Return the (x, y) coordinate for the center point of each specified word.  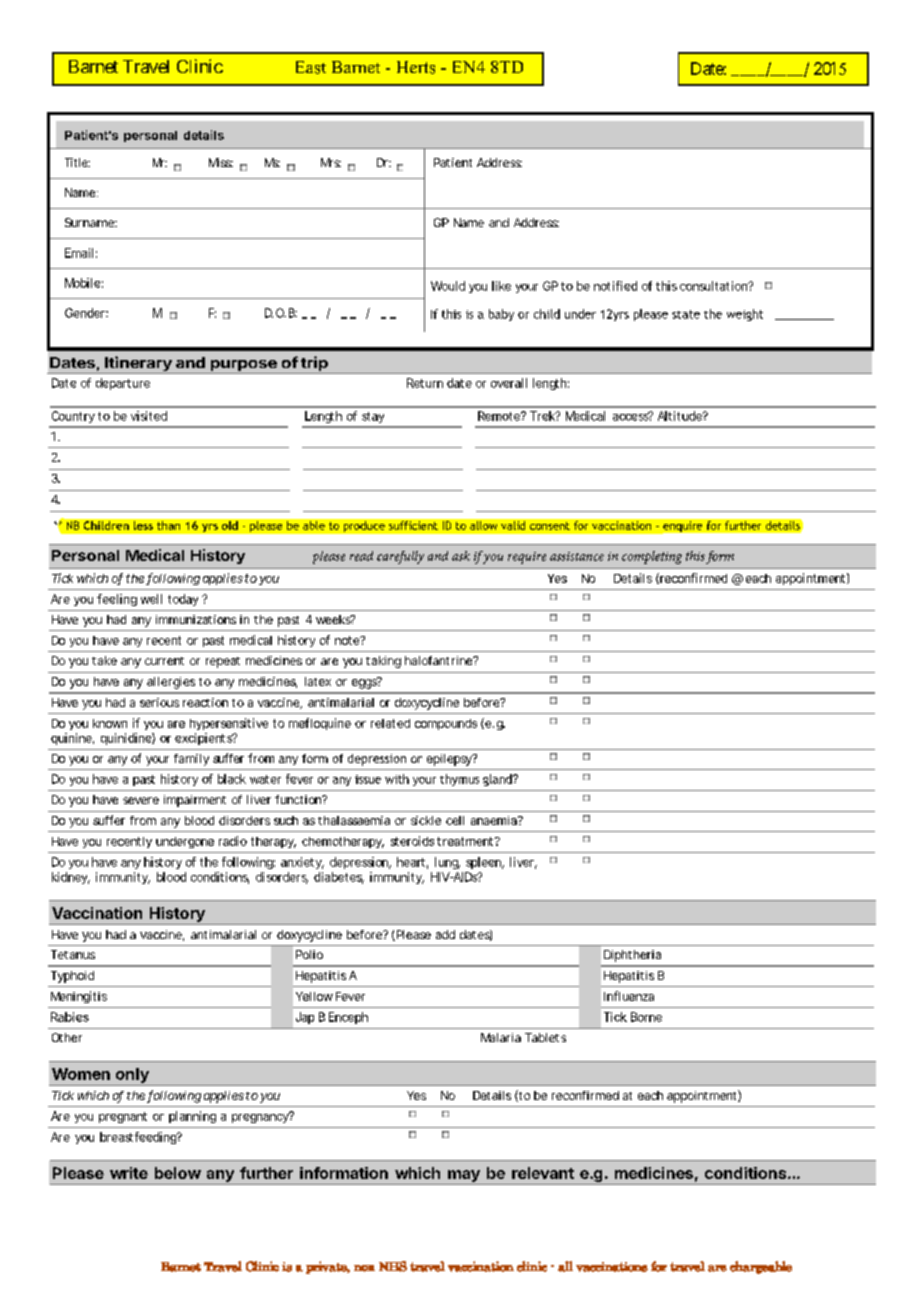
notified (615, 286)
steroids (412, 841)
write (129, 1173)
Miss (221, 162)
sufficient (413, 525)
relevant (543, 1173)
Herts (416, 67)
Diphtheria (632, 956)
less (143, 525)
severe (141, 800)
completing (652, 557)
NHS (393, 1266)
